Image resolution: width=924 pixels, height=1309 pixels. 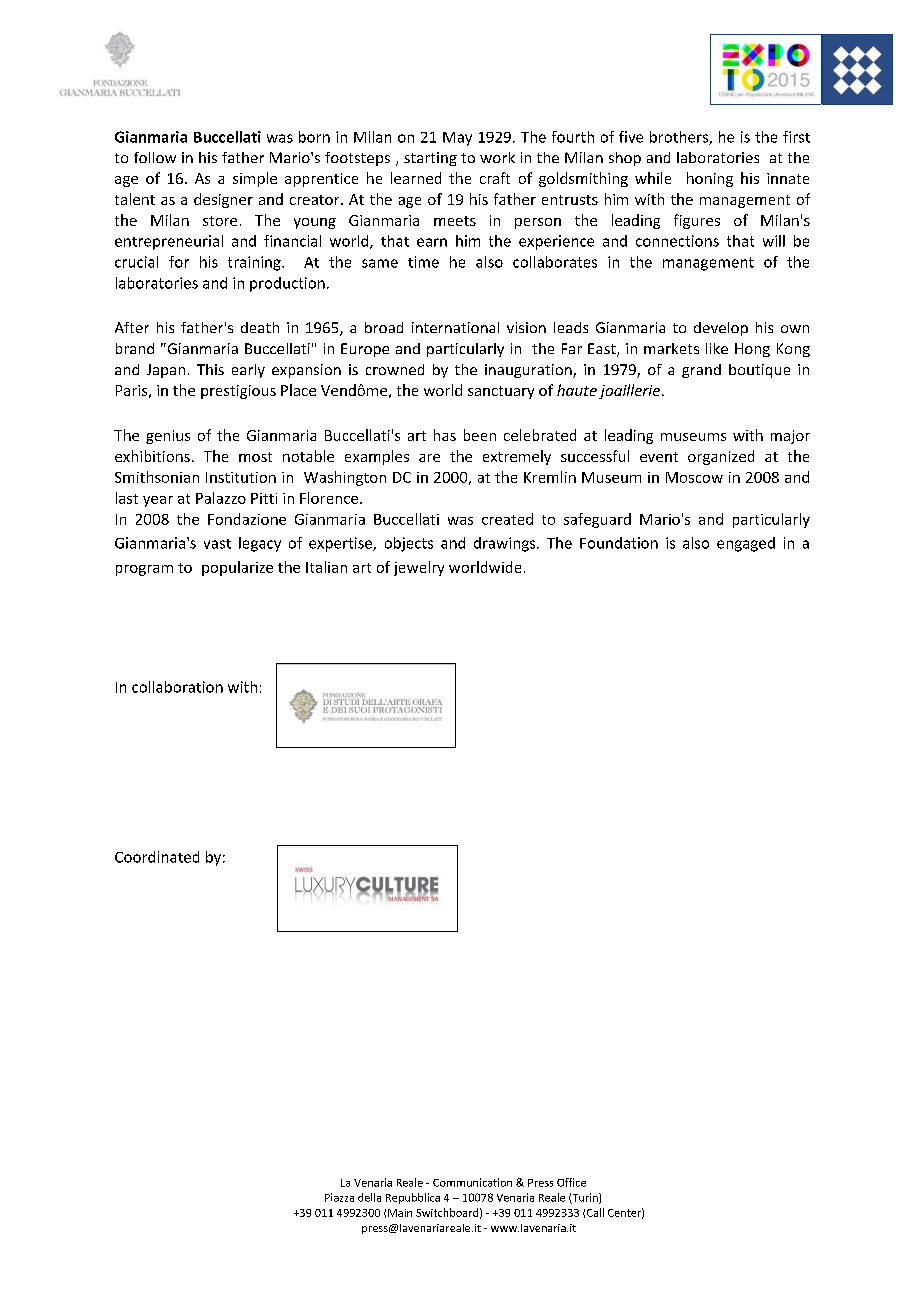 I want to click on Piazza, so click(x=339, y=1197).
